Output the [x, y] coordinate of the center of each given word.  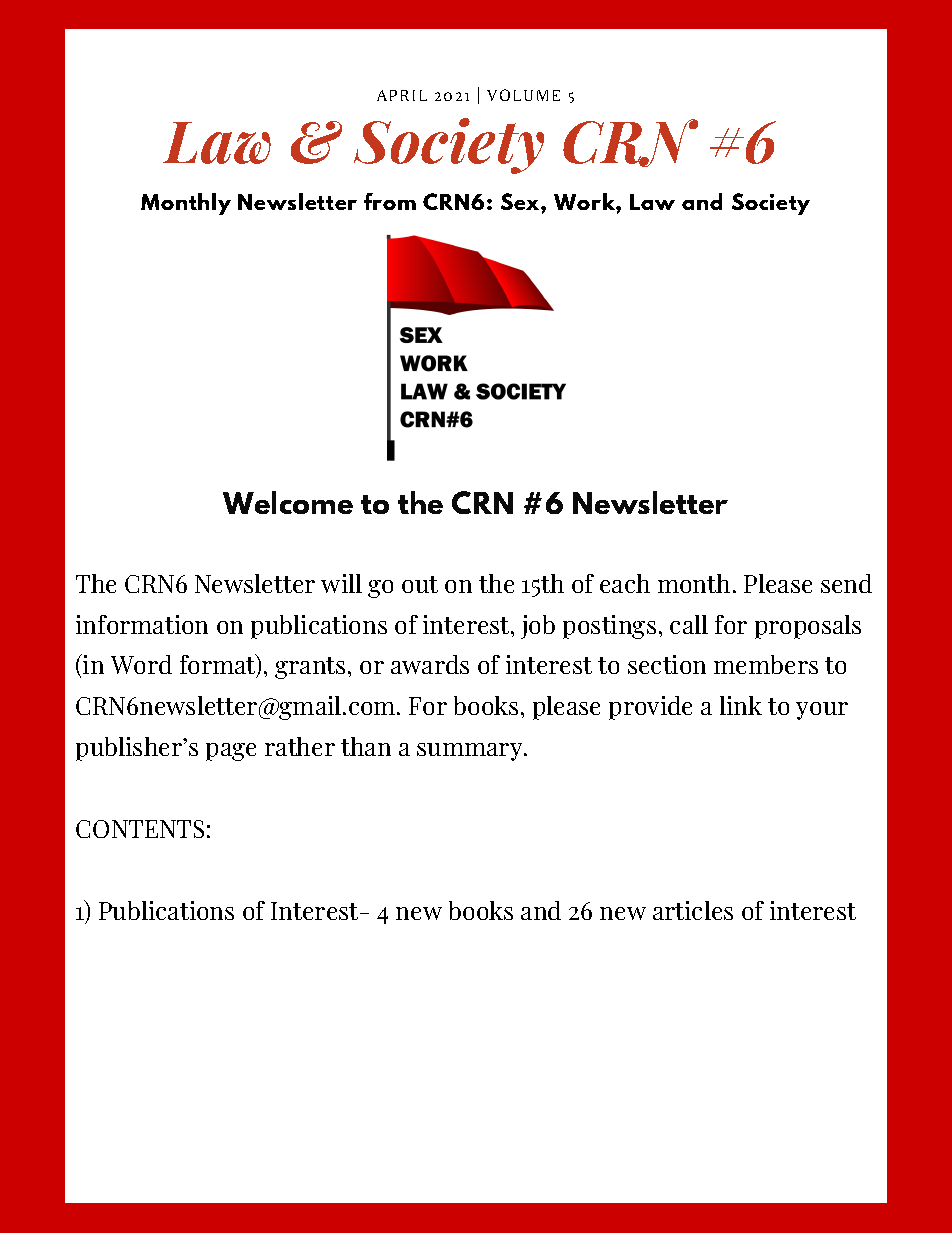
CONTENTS [140, 829]
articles [693, 910]
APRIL [402, 95]
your [822, 711]
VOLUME [523, 95]
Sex [521, 201]
